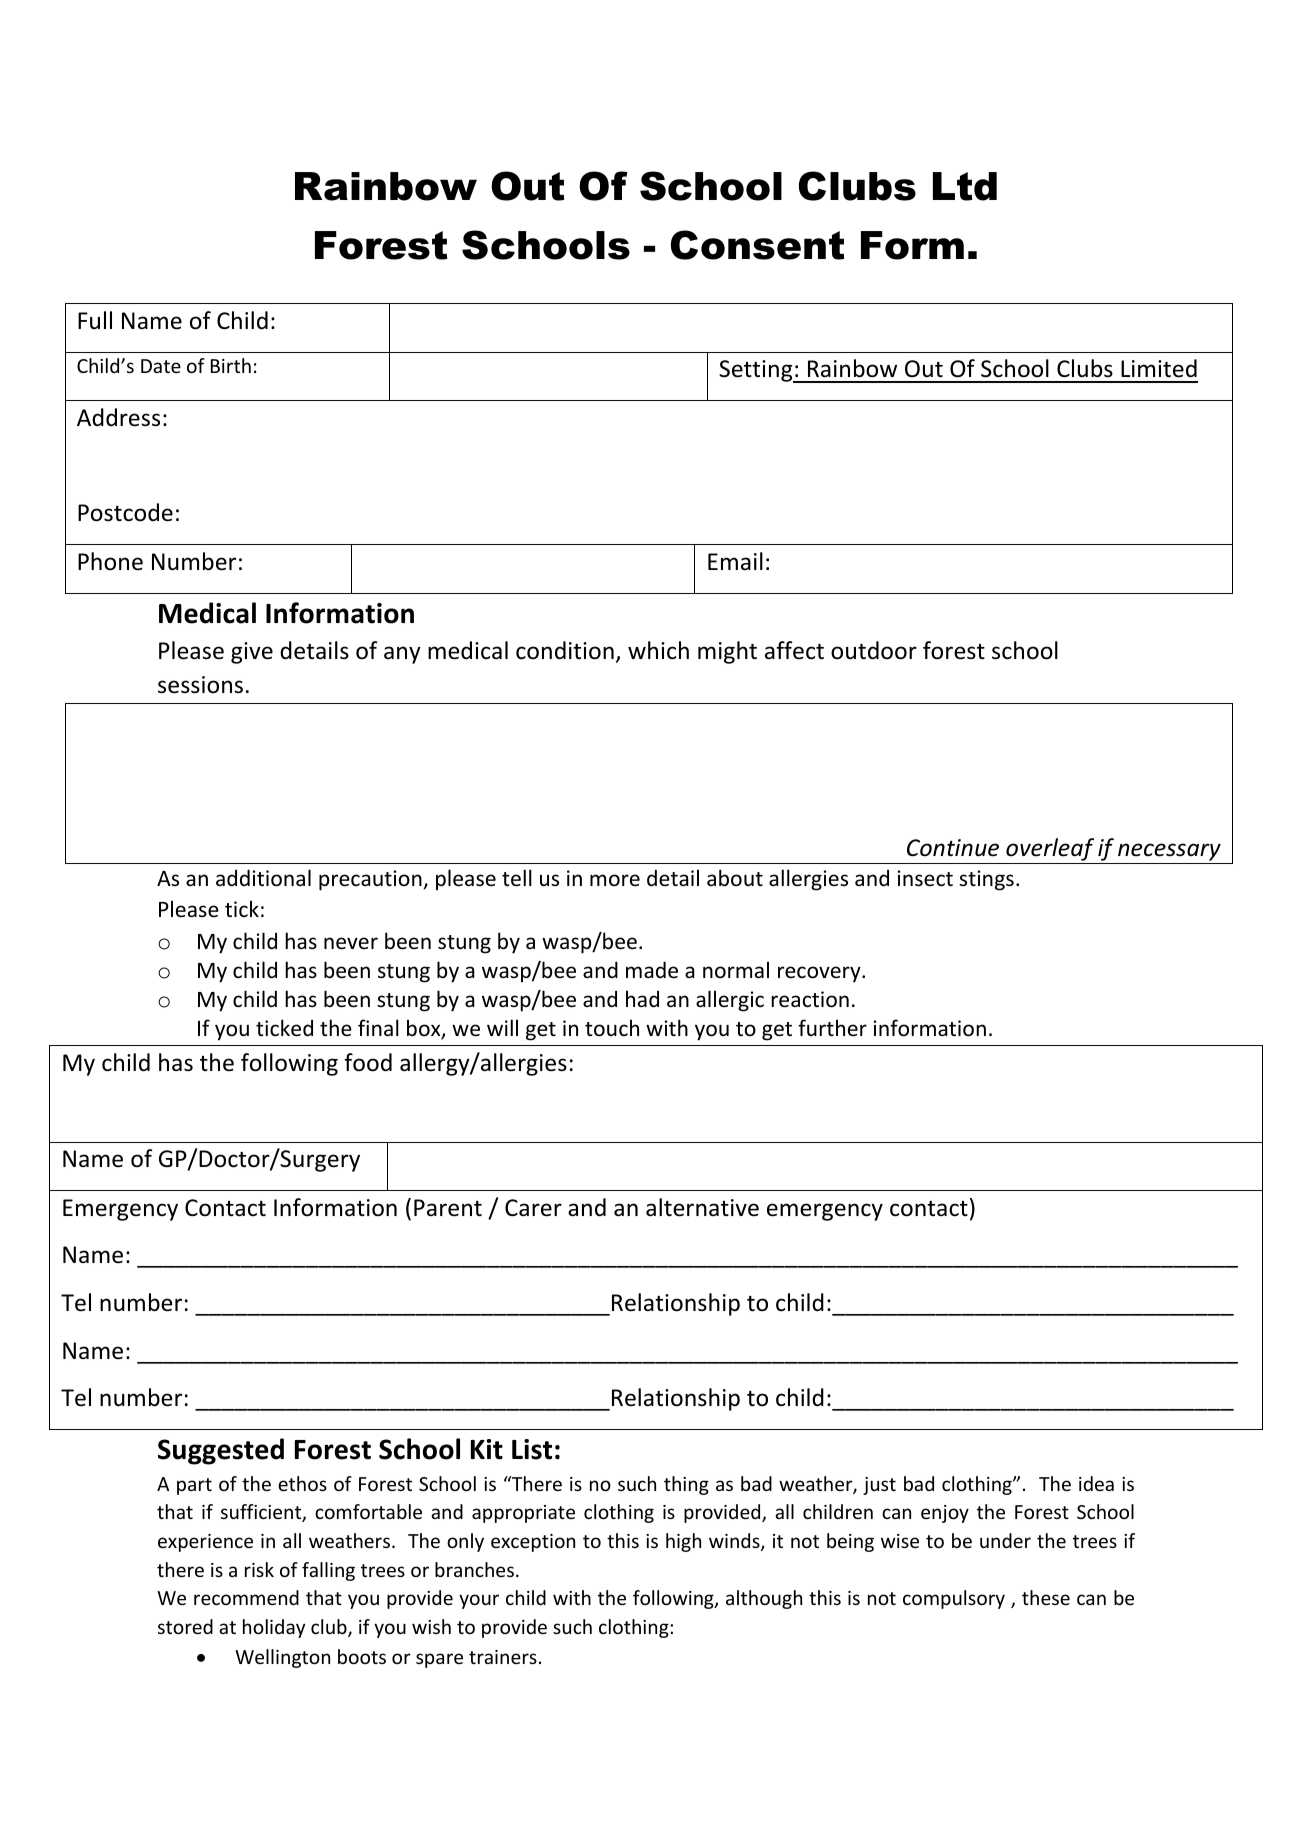 The image size is (1290, 1825). I want to click on Ltd, so click(965, 186).
